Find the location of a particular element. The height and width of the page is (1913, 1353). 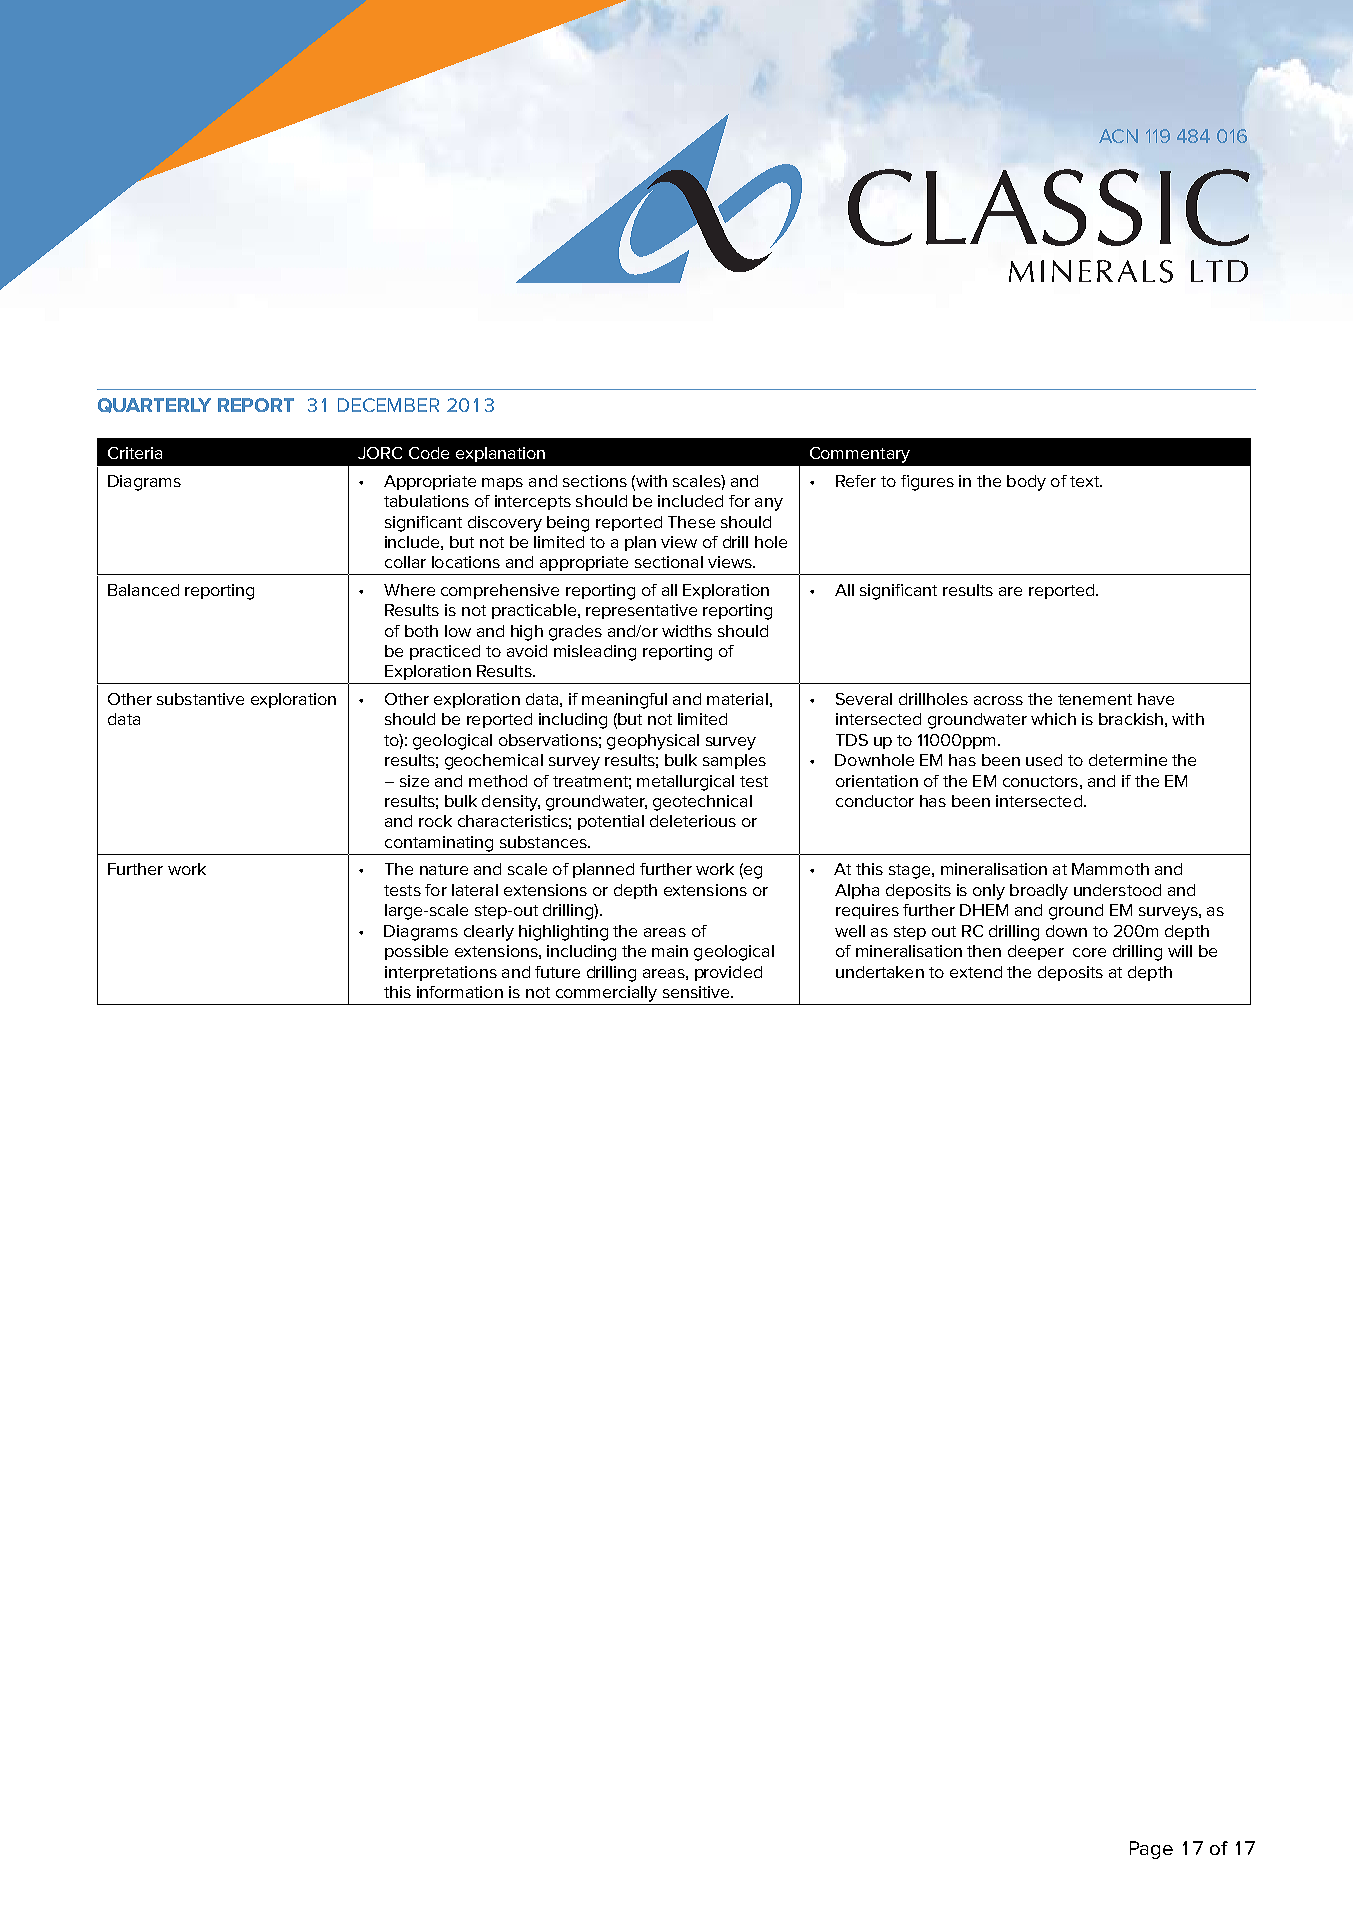

which is located at coordinates (1053, 719).
